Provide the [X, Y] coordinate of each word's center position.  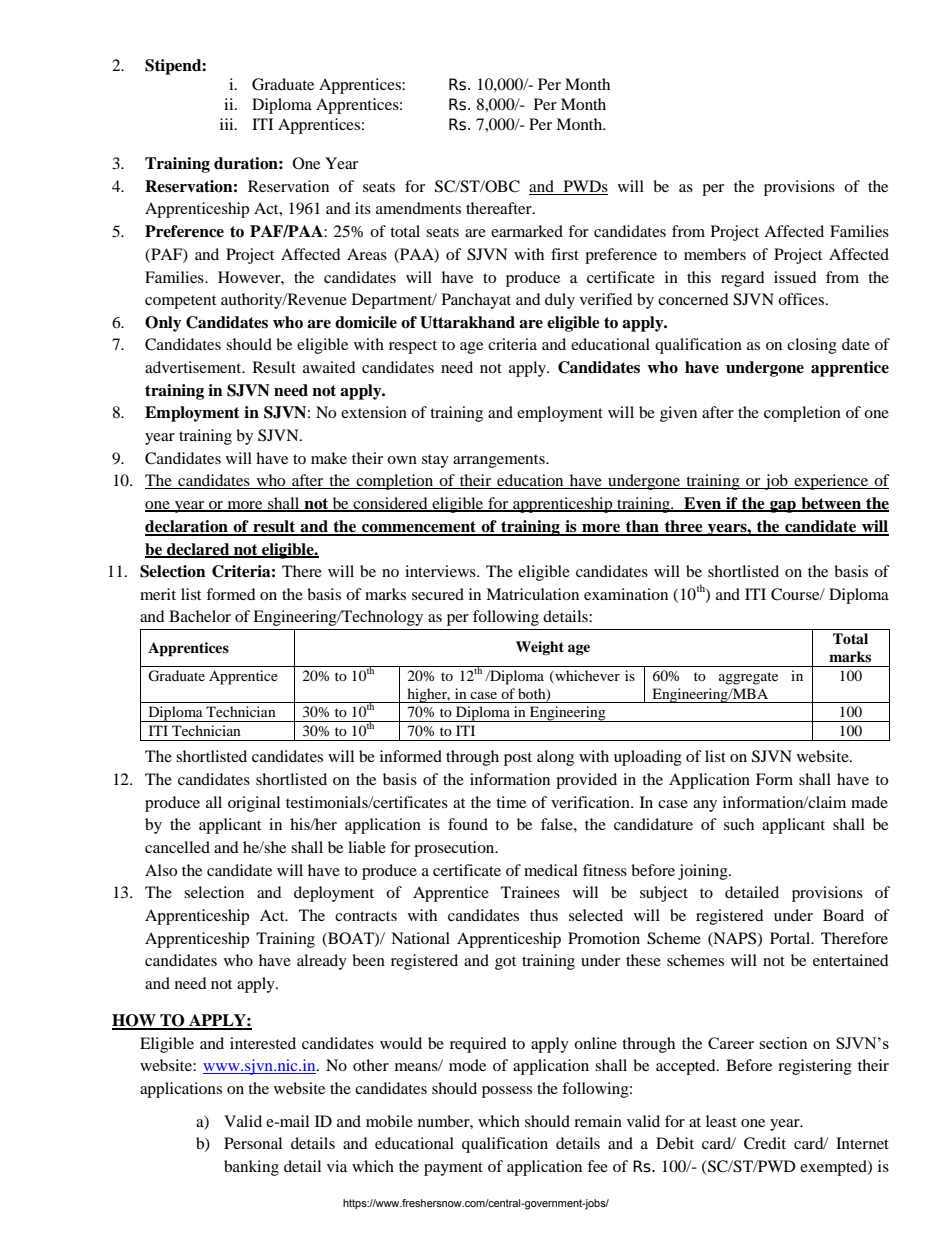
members [715, 254]
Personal [253, 1143]
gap [783, 507]
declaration [187, 527]
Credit [765, 1143]
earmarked [527, 231]
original [254, 804]
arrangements [500, 461]
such [739, 824]
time [511, 802]
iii [228, 124]
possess [507, 1092]
